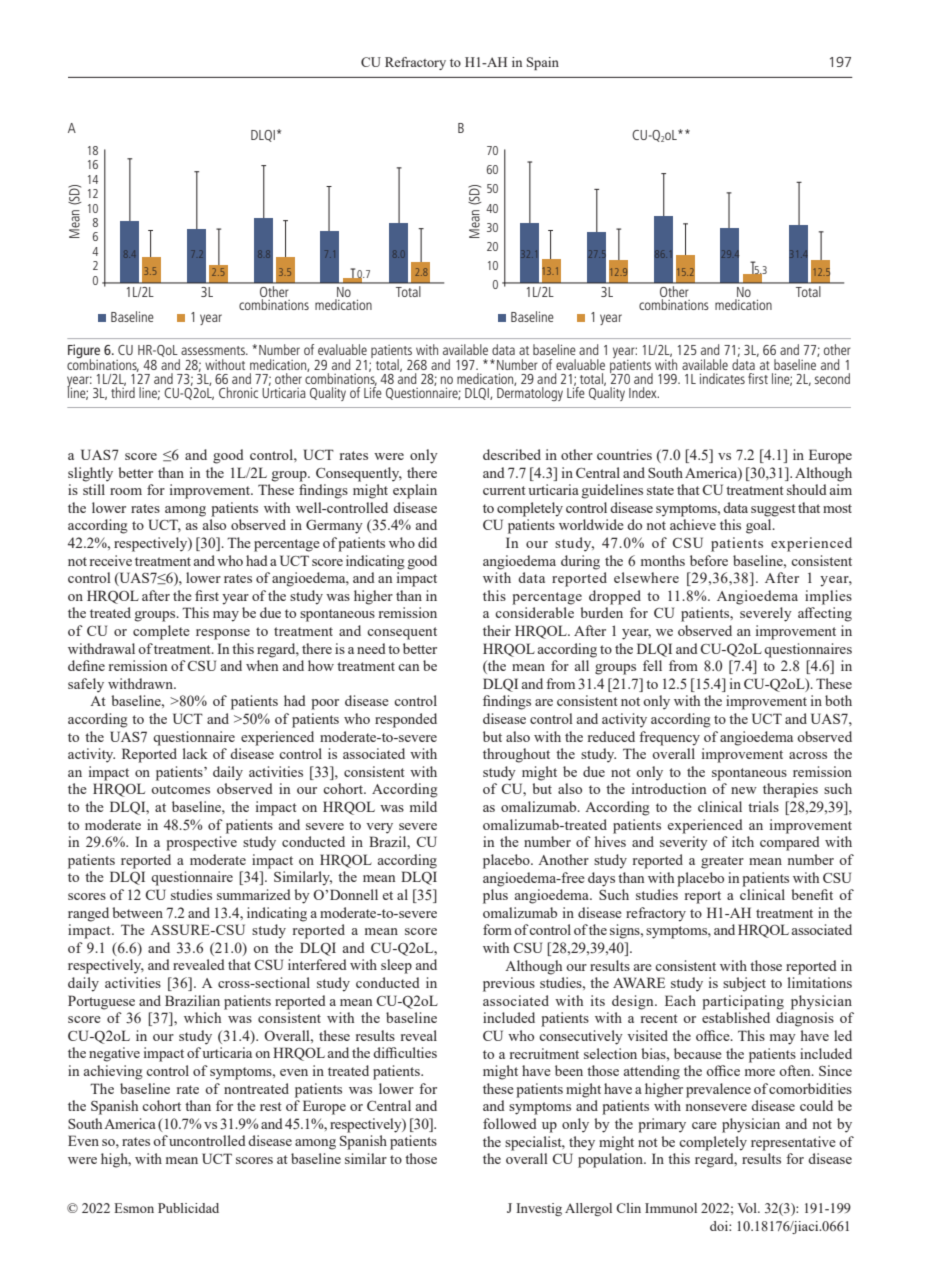 This image has height=1270, width=952. I want to click on rest, so click(271, 1106).
